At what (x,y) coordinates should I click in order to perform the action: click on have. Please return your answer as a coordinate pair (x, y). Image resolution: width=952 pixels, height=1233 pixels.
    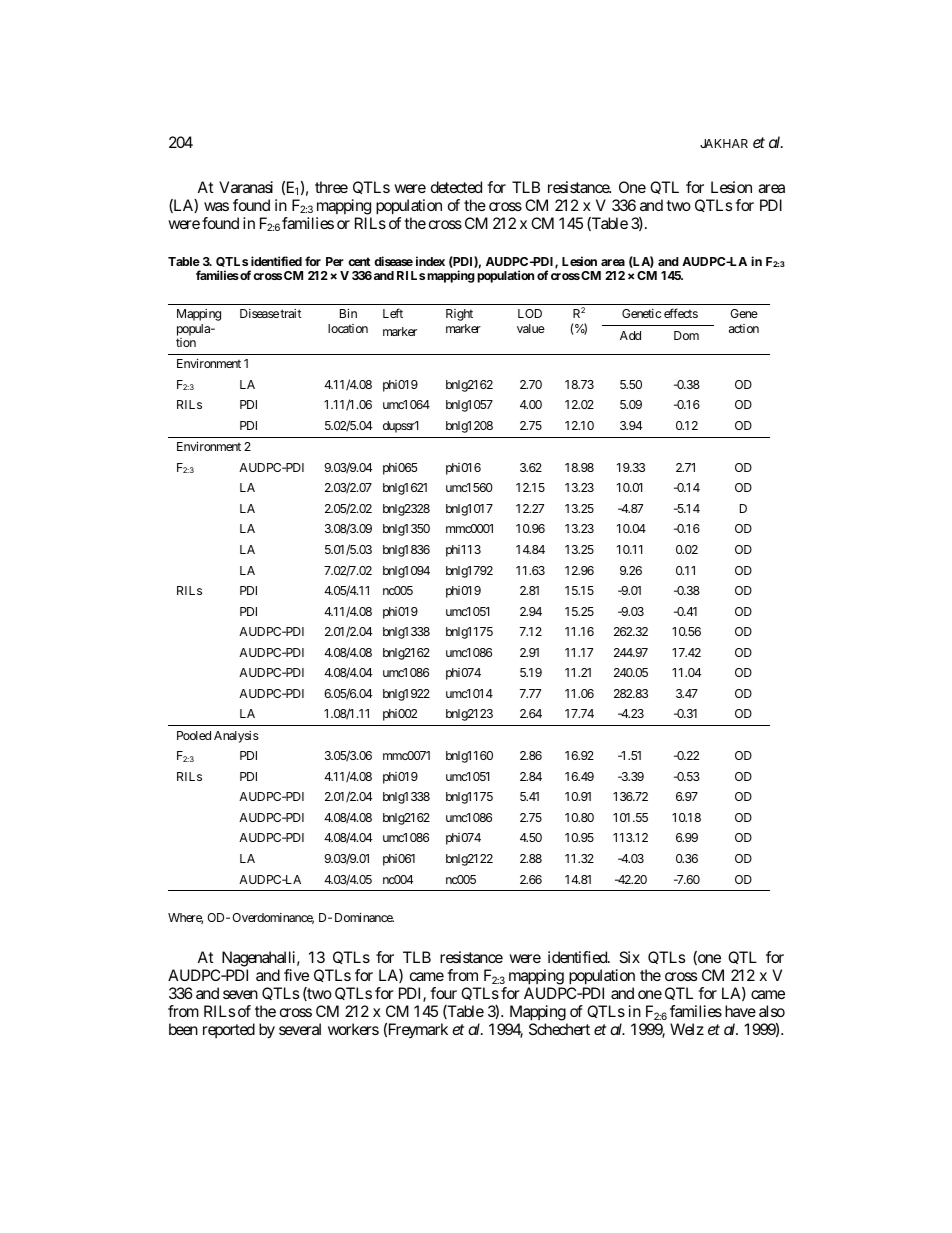
    Looking at the image, I should click on (740, 1011).
